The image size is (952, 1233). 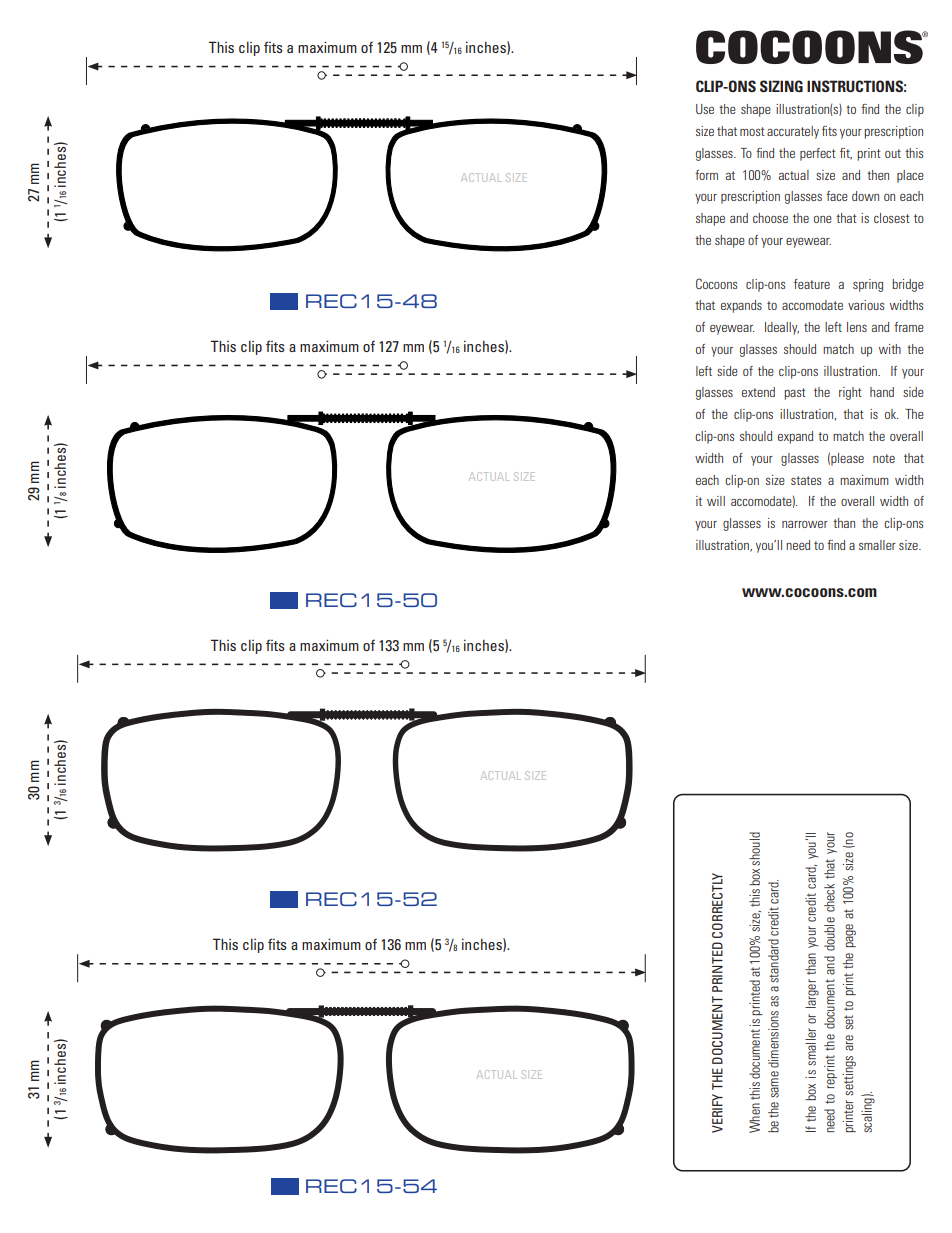 I want to click on one, so click(x=823, y=219).
